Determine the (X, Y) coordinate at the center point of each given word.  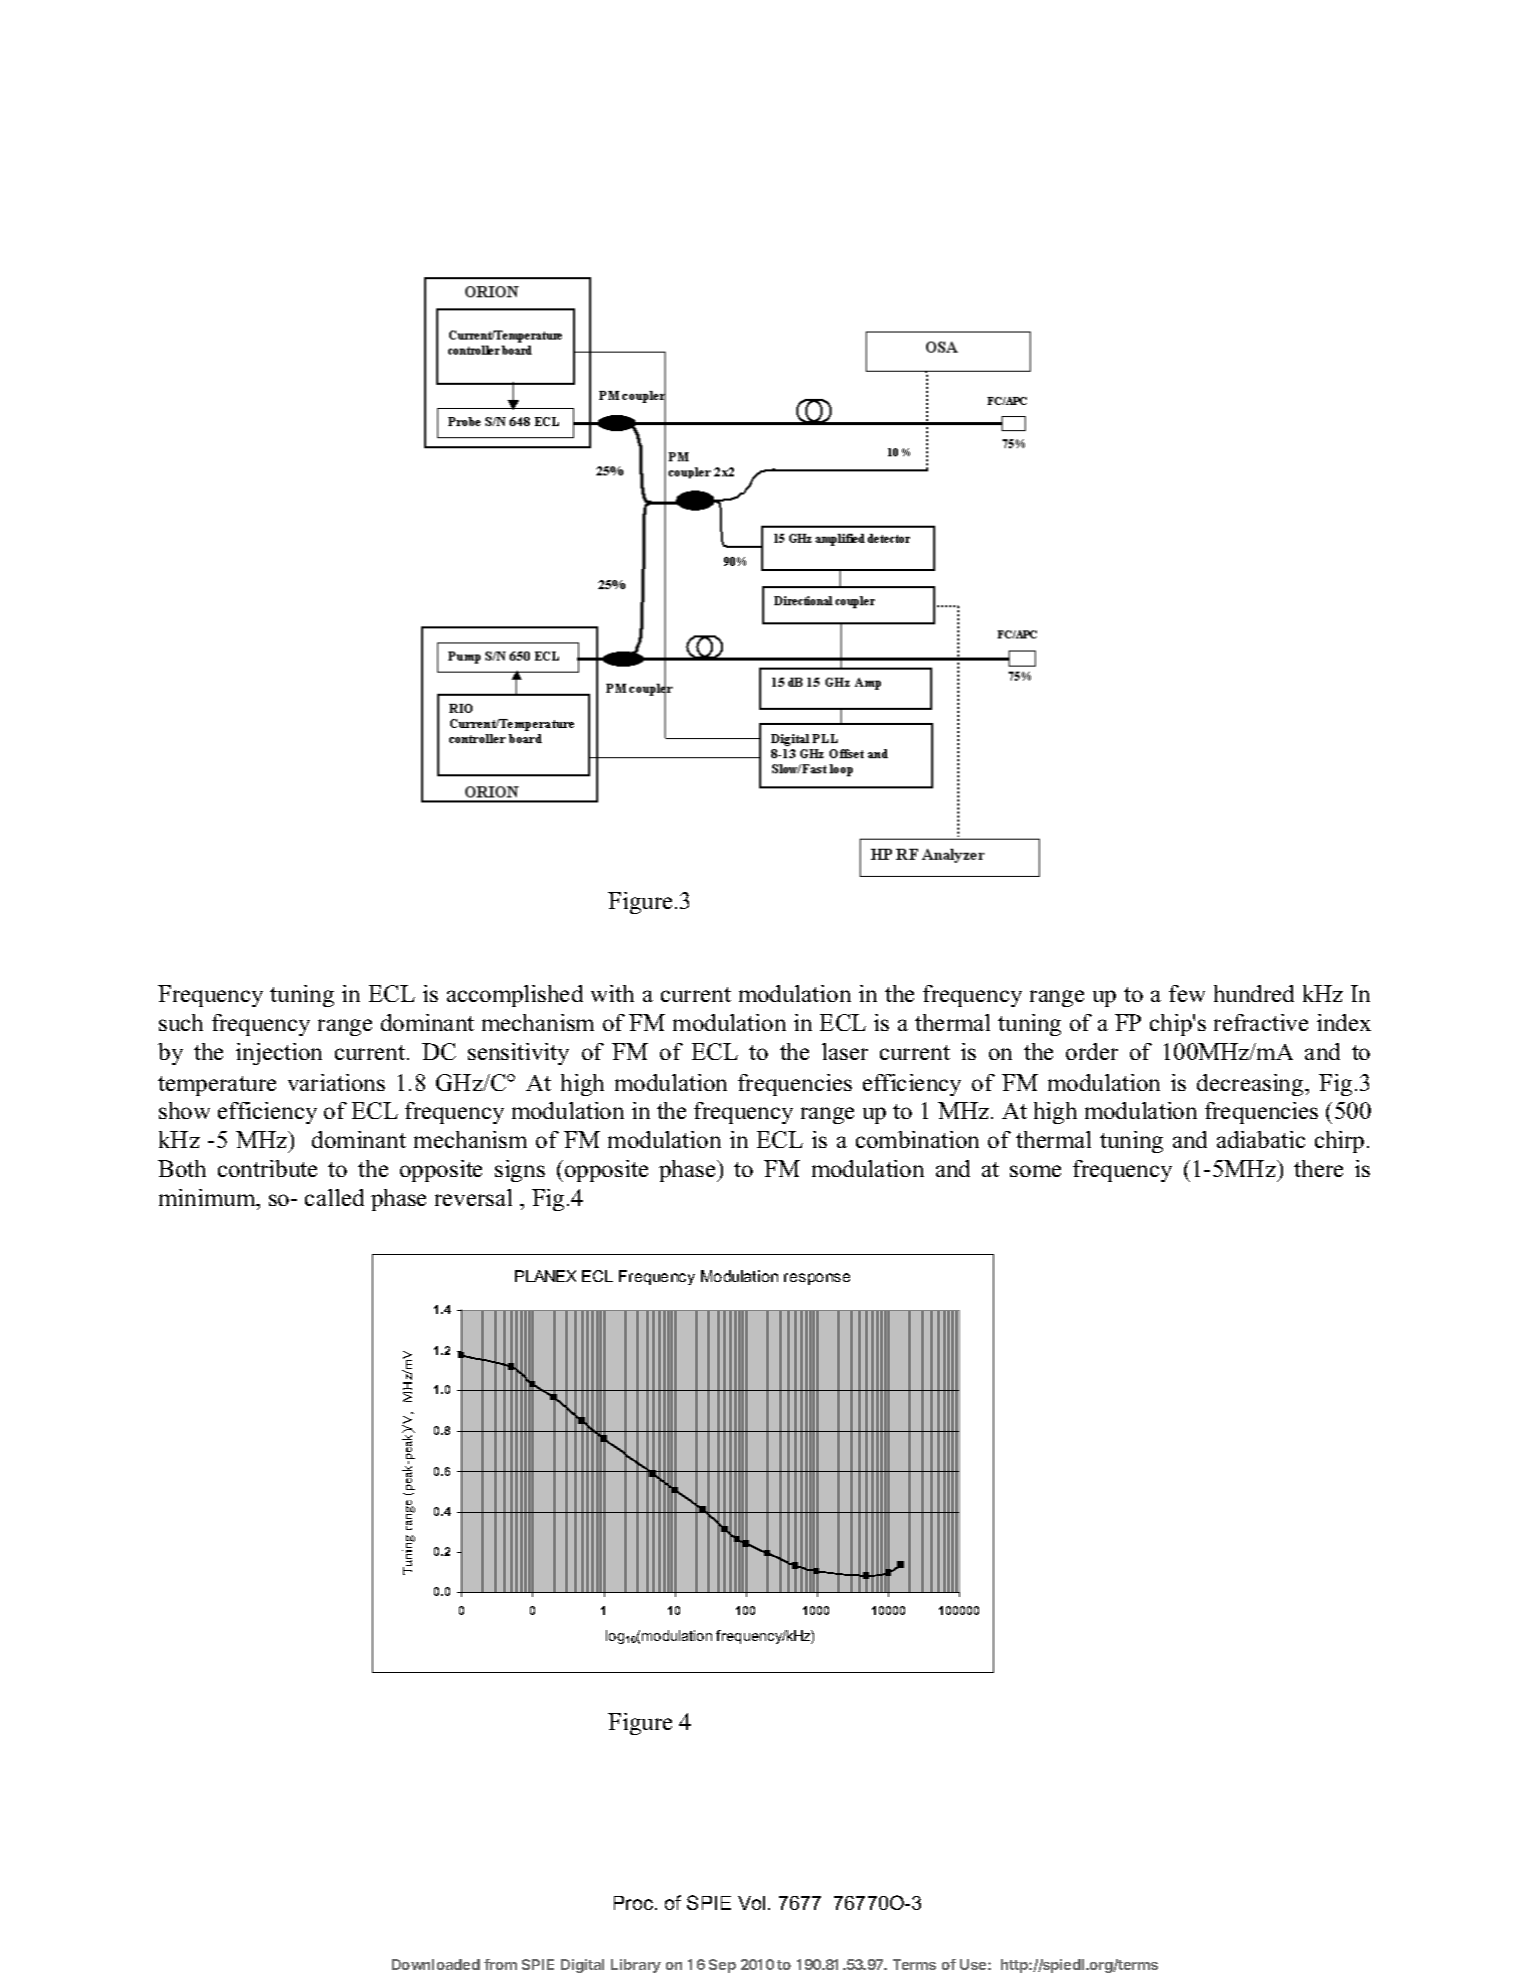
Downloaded (436, 1964)
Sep (722, 1966)
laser (845, 1051)
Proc (635, 1903)
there (1318, 1168)
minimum (208, 1197)
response (817, 1279)
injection (279, 1054)
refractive (1261, 1022)
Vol (751, 1903)
